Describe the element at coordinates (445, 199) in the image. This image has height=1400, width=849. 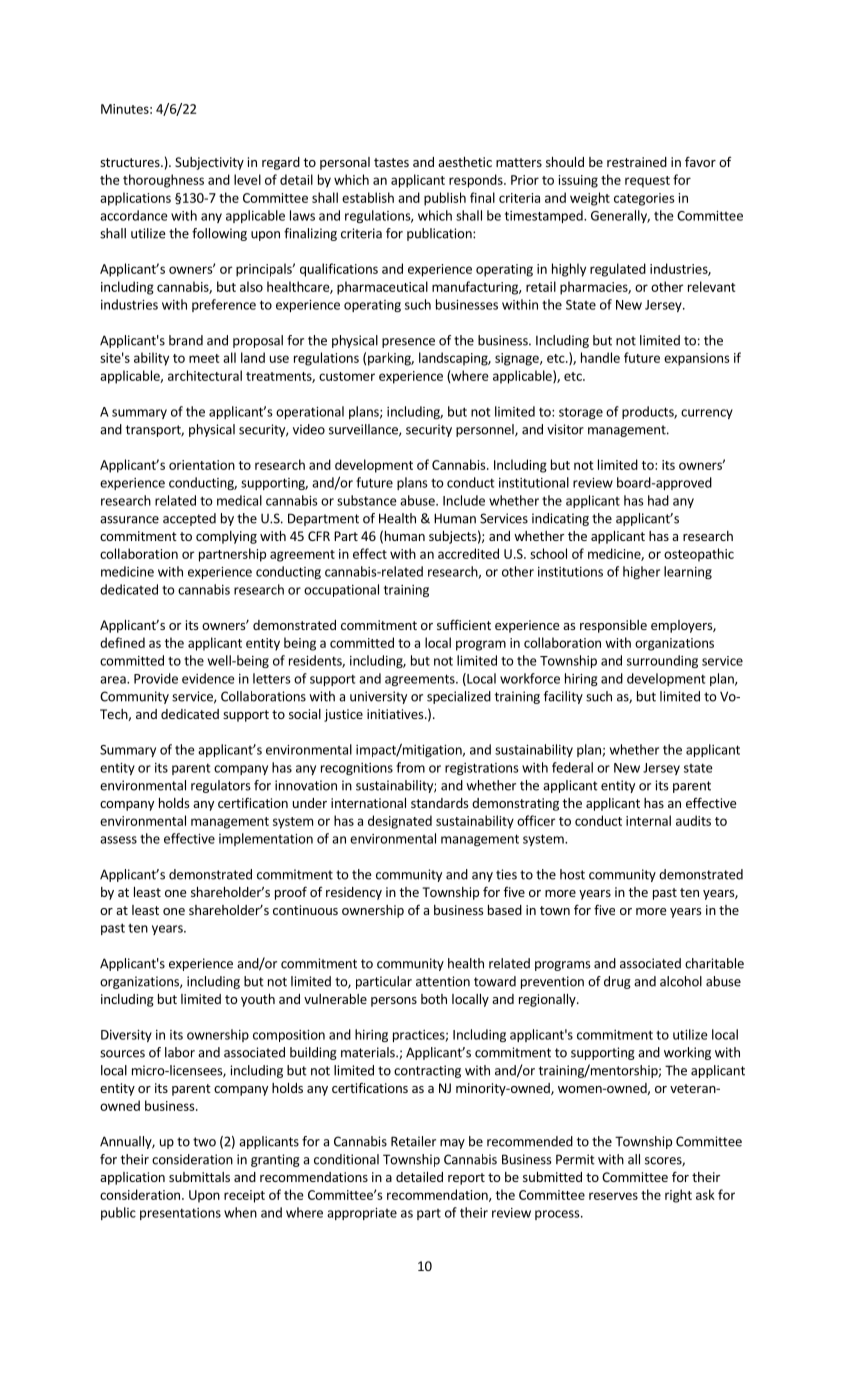
I see `publish` at that location.
